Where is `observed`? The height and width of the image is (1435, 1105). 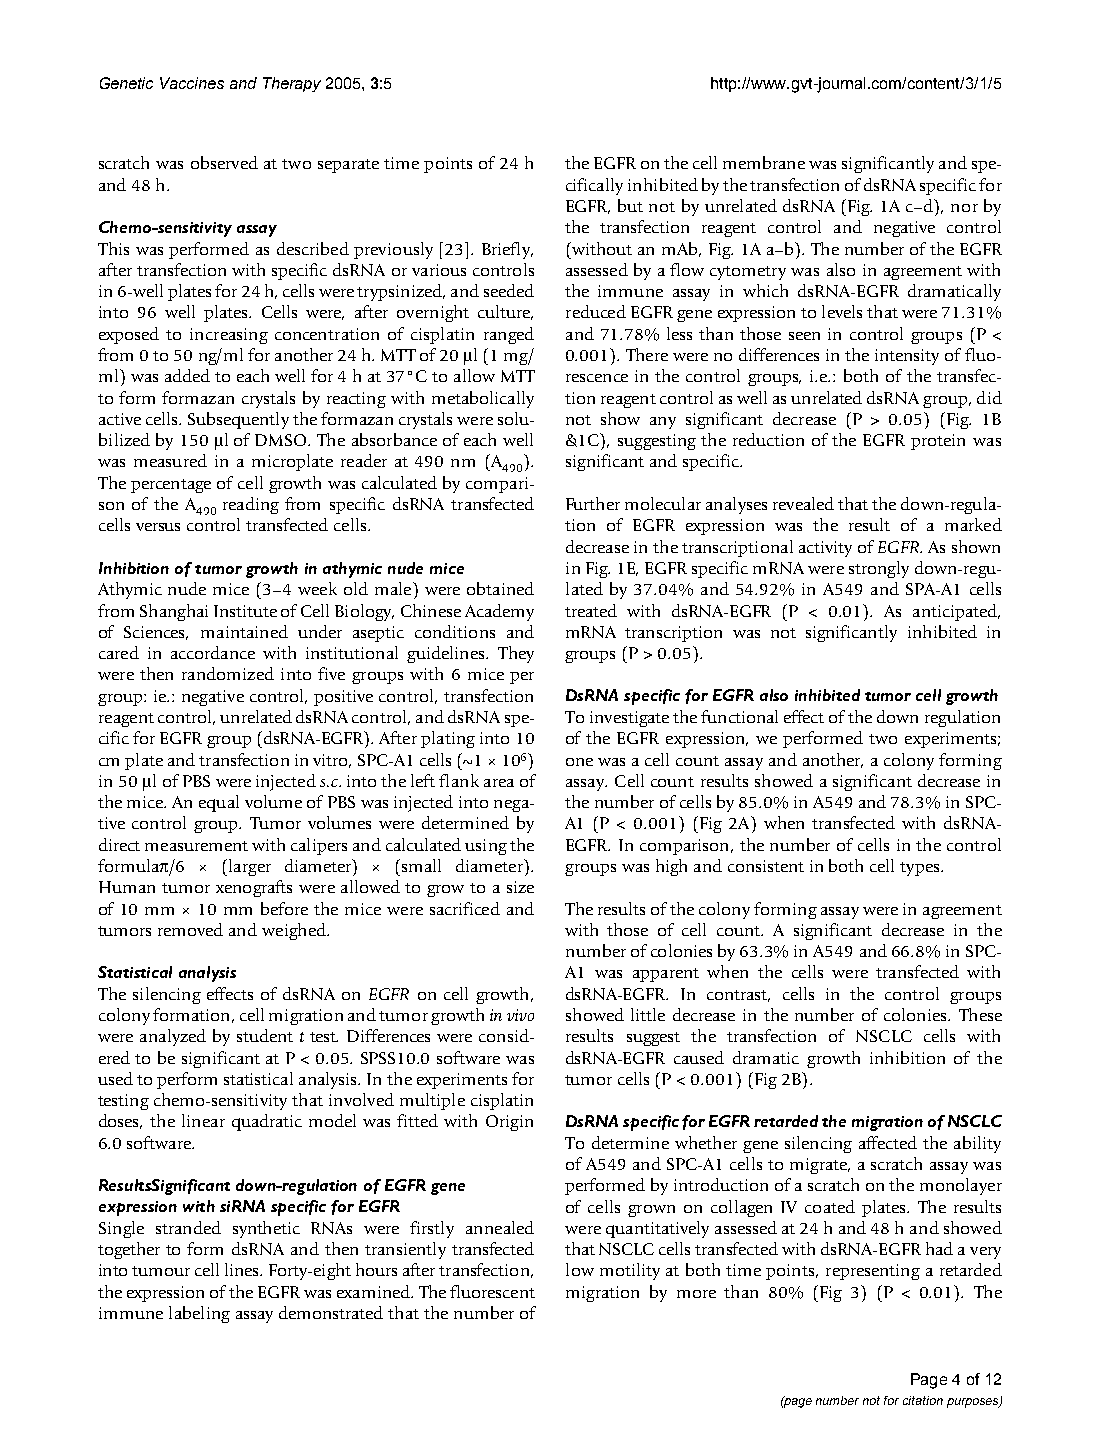
observed is located at coordinates (224, 162).
